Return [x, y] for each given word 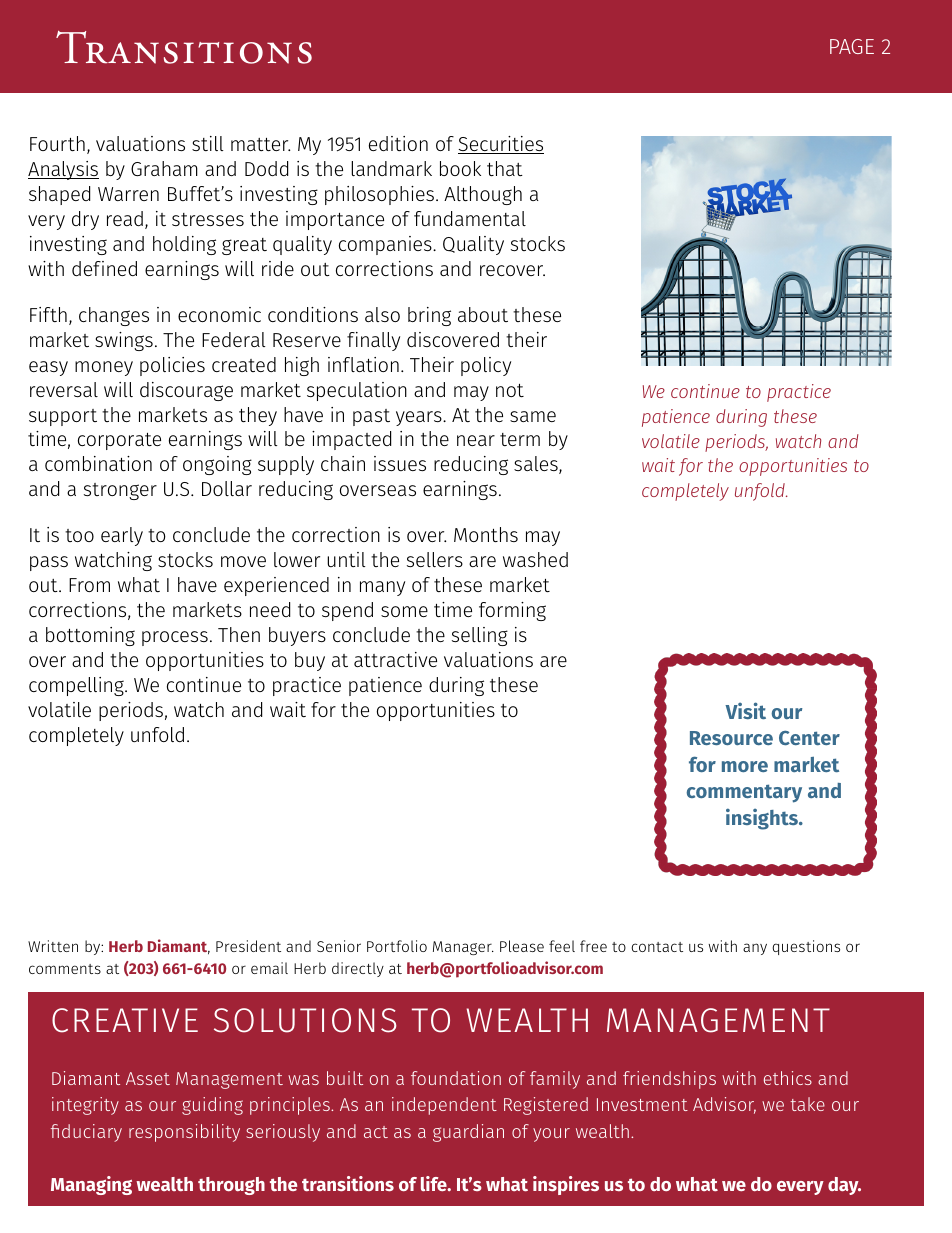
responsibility [184, 1133]
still [208, 143]
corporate [119, 441]
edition [398, 143]
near [476, 440]
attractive [395, 659]
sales [537, 465]
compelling [77, 686]
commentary [744, 793]
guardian [468, 1133]
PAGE [852, 46]
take [807, 1104]
